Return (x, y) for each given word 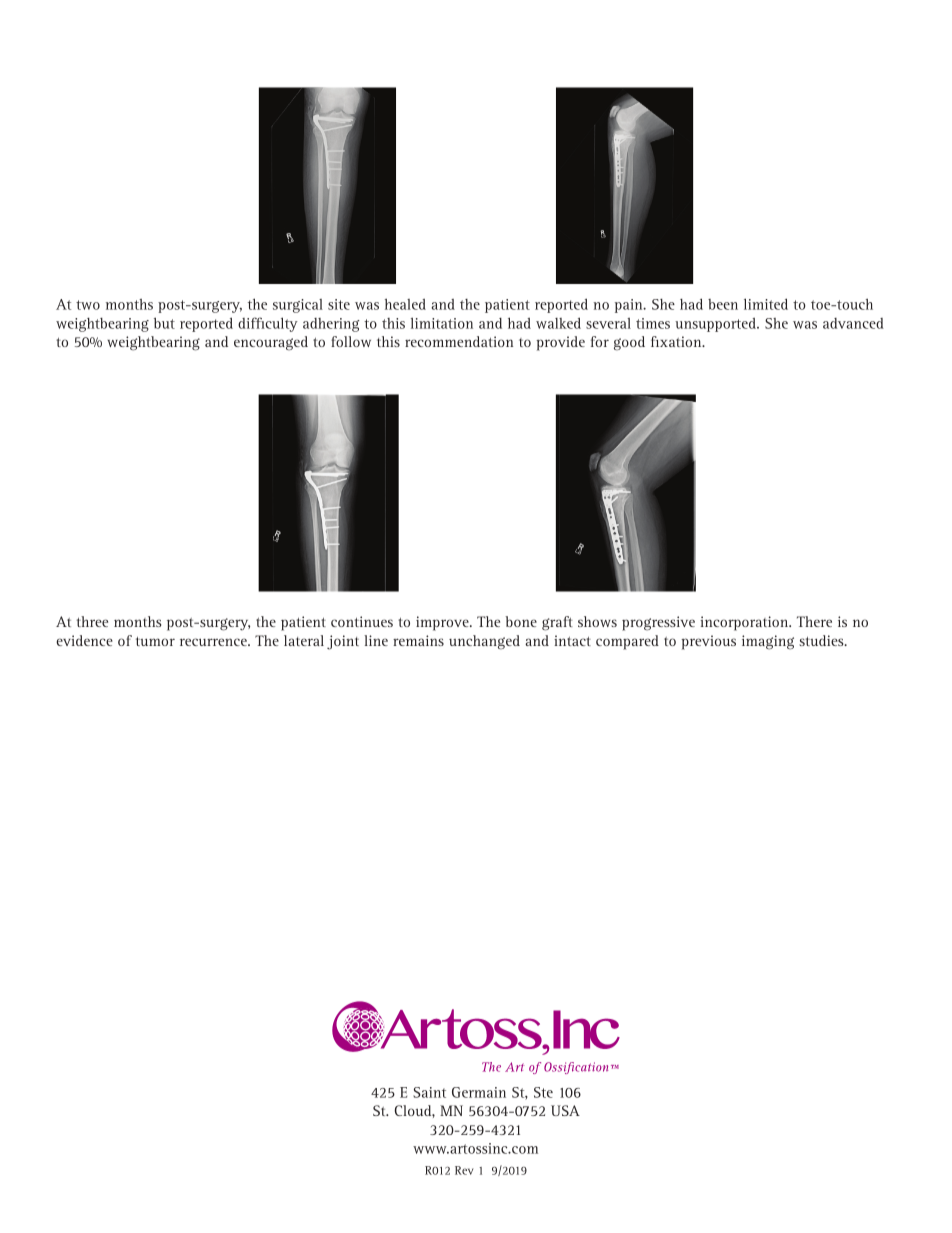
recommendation (459, 341)
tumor (155, 641)
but (164, 323)
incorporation (745, 623)
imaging (768, 642)
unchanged (484, 642)
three (92, 621)
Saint (429, 1092)
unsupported (716, 325)
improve (443, 623)
